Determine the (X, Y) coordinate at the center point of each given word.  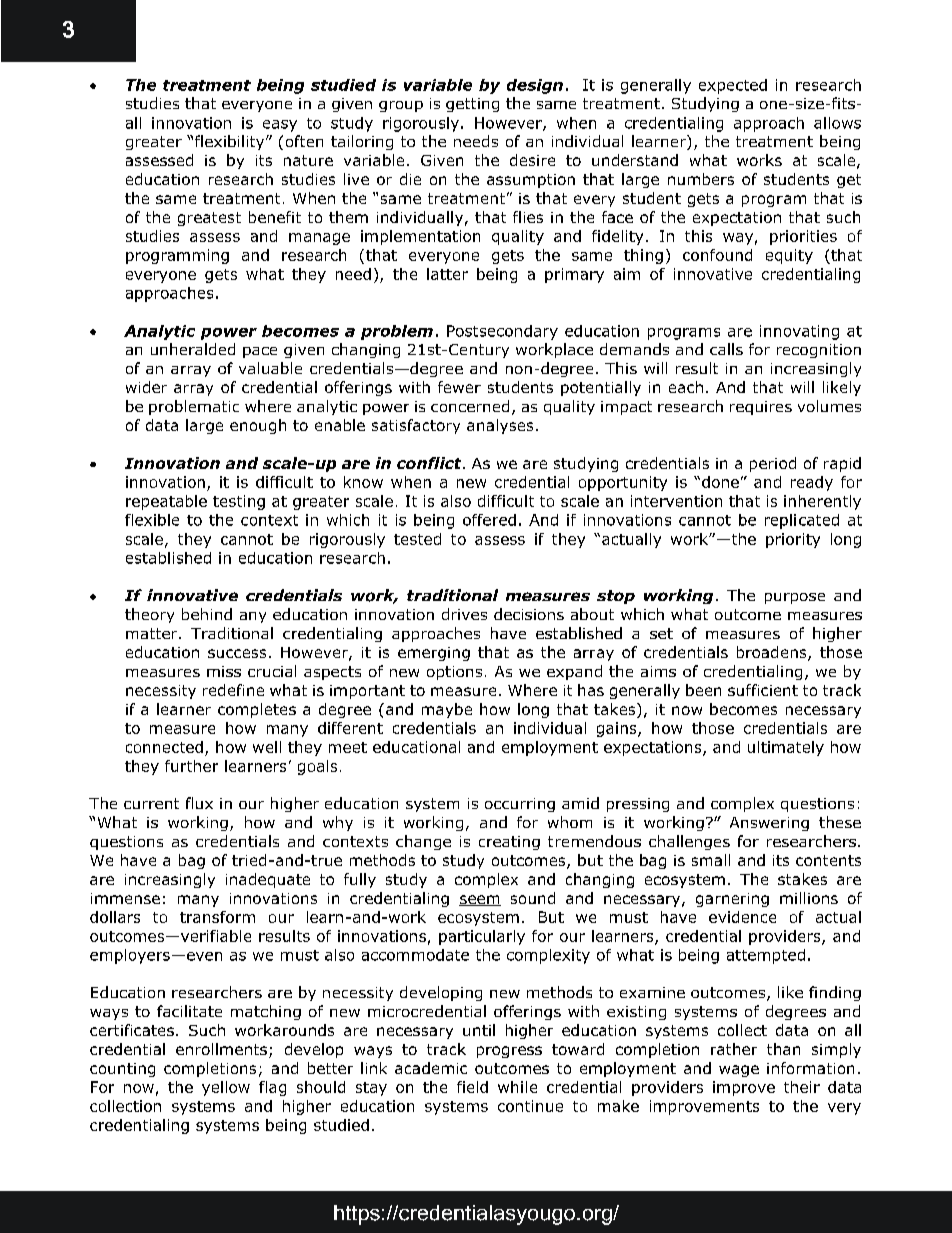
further (191, 766)
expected (733, 86)
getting (472, 105)
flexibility (231, 142)
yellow (226, 1088)
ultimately (786, 748)
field (472, 1087)
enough (258, 426)
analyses (500, 426)
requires (761, 408)
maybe (447, 710)
